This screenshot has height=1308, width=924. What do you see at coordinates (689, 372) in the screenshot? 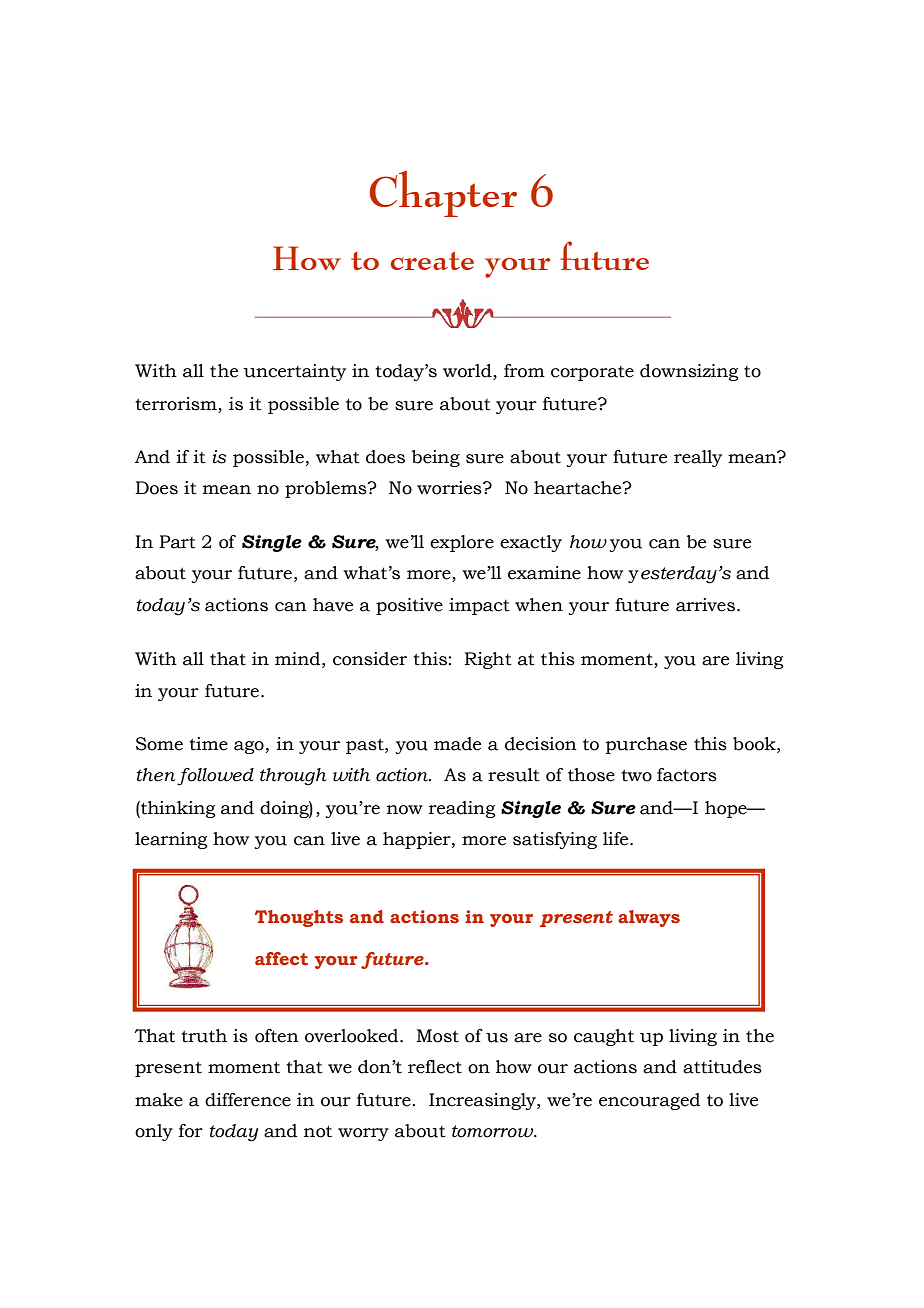
I see `downsizing` at bounding box center [689, 372].
